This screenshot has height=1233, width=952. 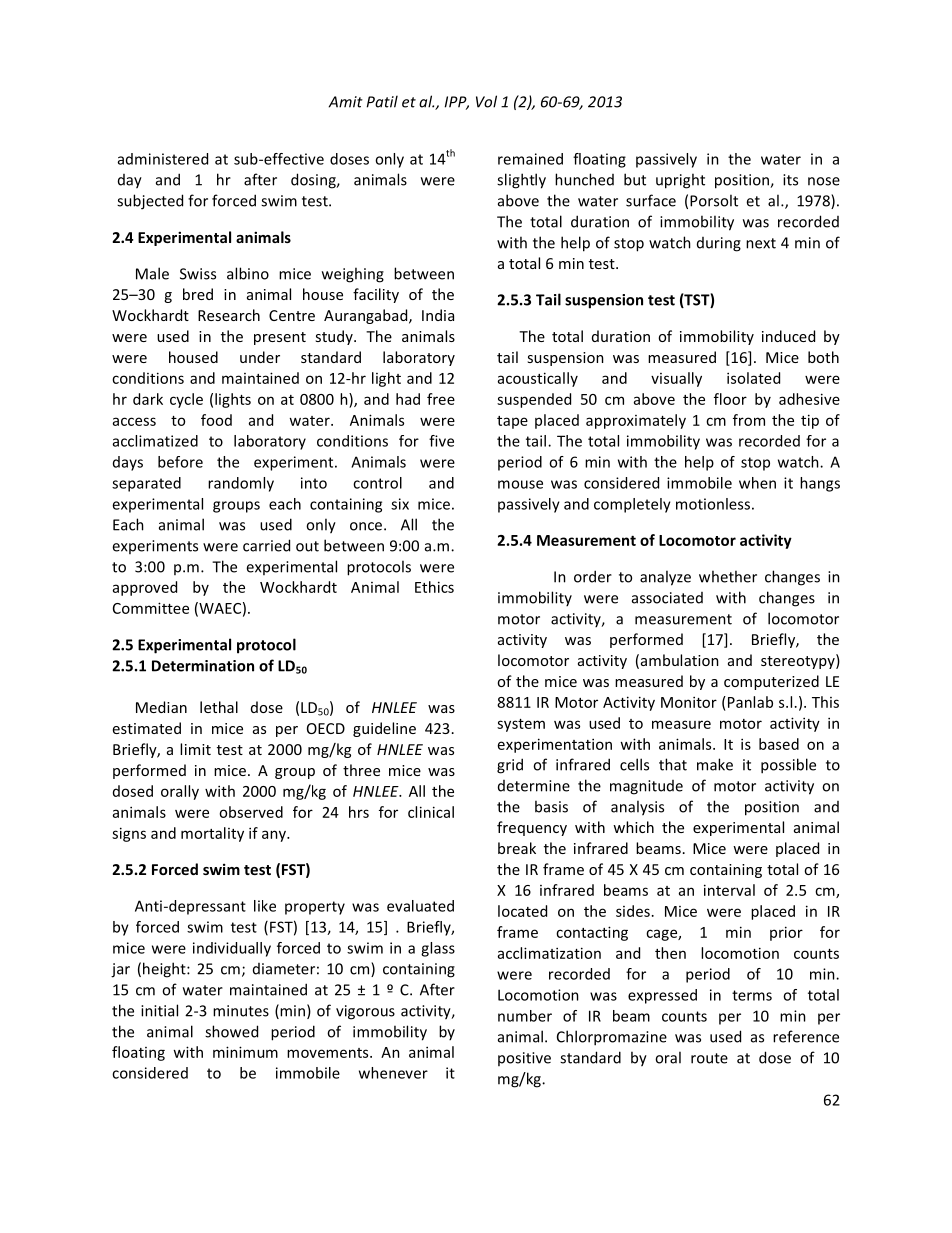 I want to click on approved, so click(x=145, y=588).
